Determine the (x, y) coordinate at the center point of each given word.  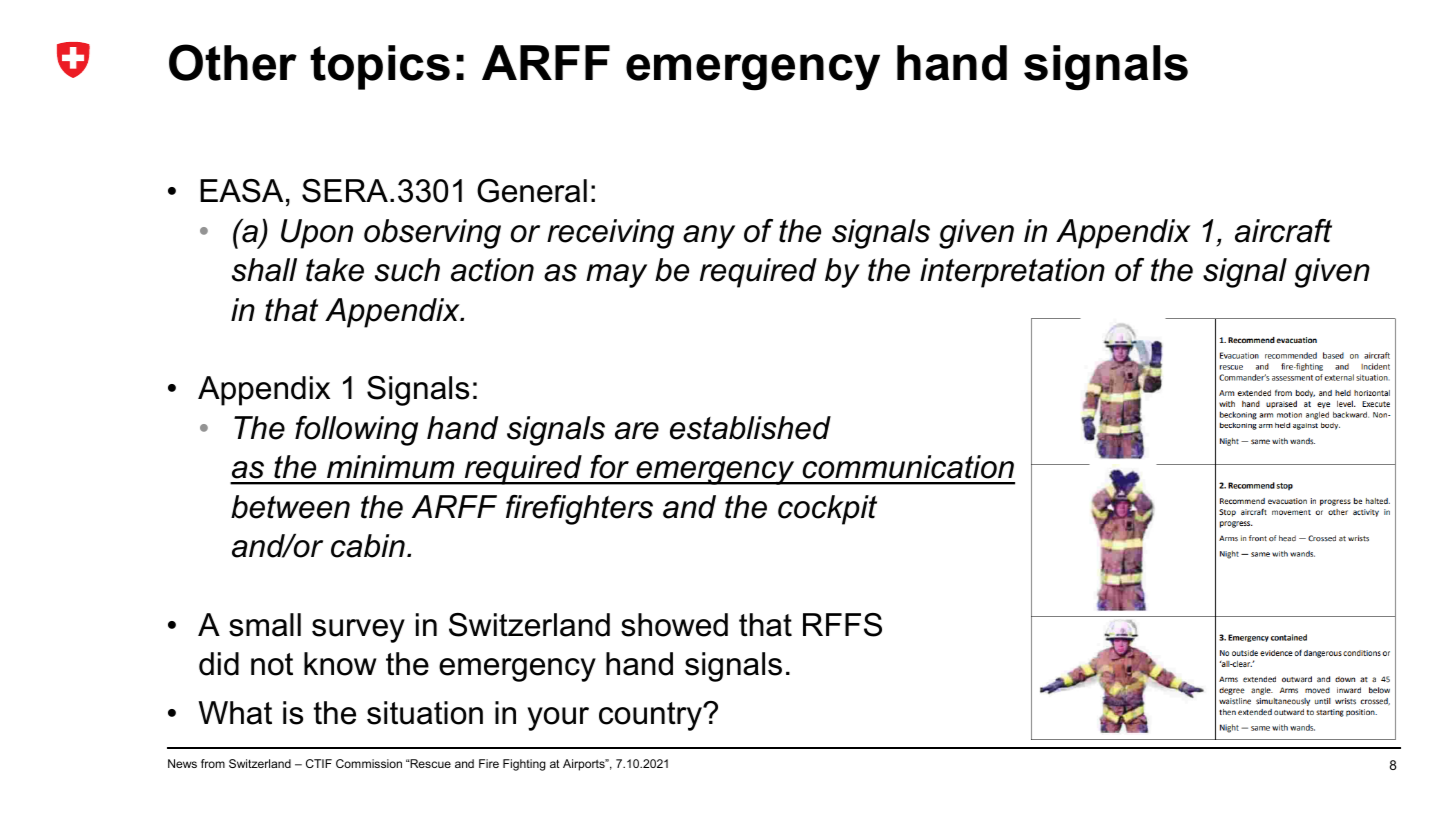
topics (380, 67)
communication (908, 467)
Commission (369, 763)
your (558, 719)
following (356, 431)
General (532, 191)
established (750, 428)
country (651, 716)
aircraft (1283, 231)
